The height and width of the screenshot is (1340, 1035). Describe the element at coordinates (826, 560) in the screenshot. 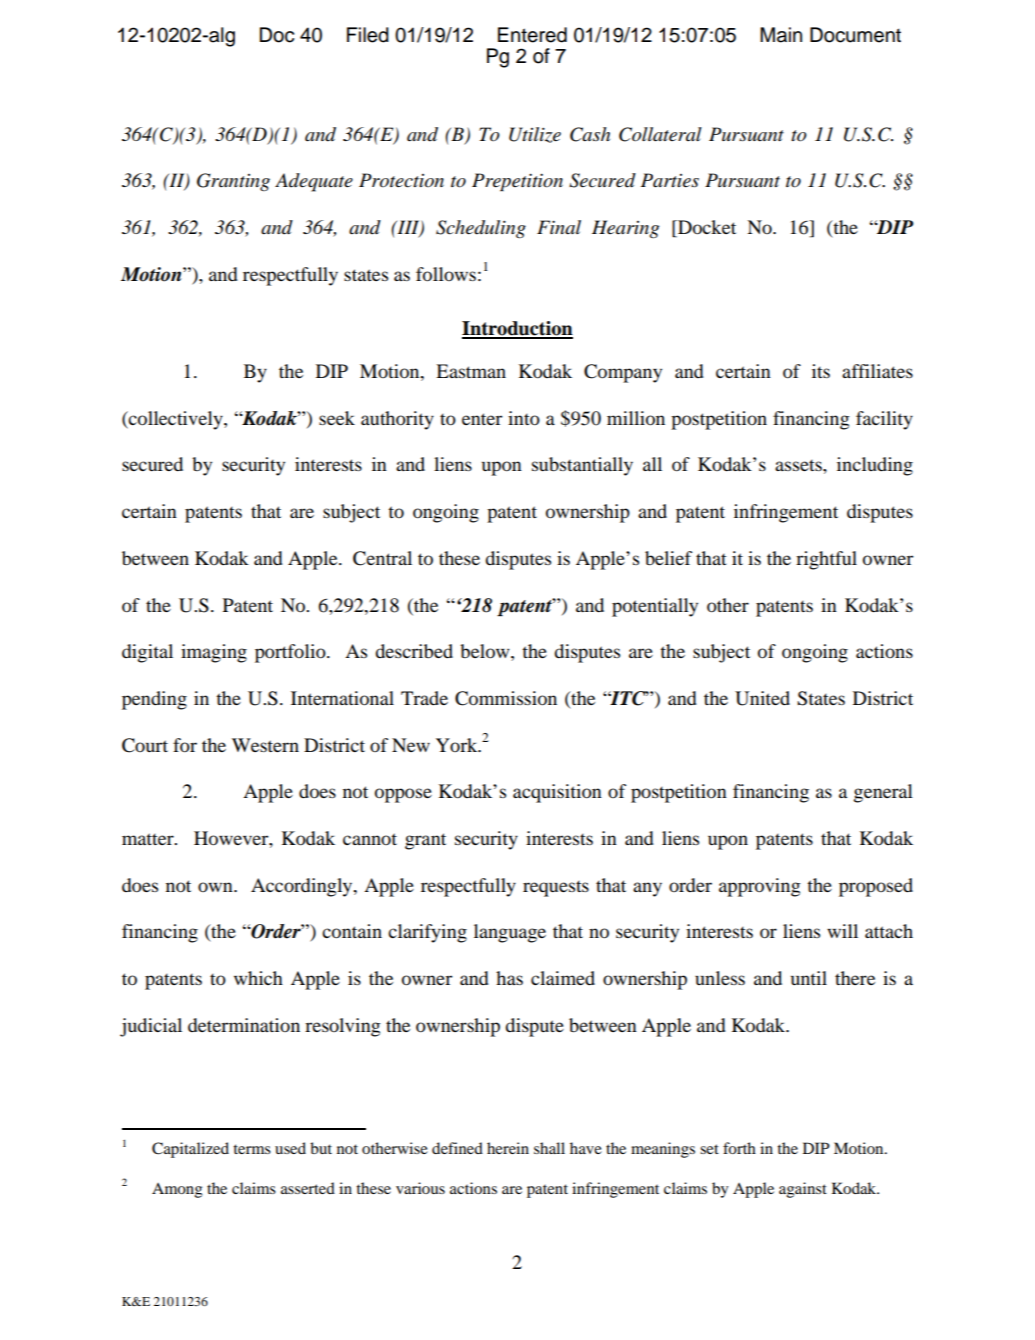

I see `rightful` at that location.
